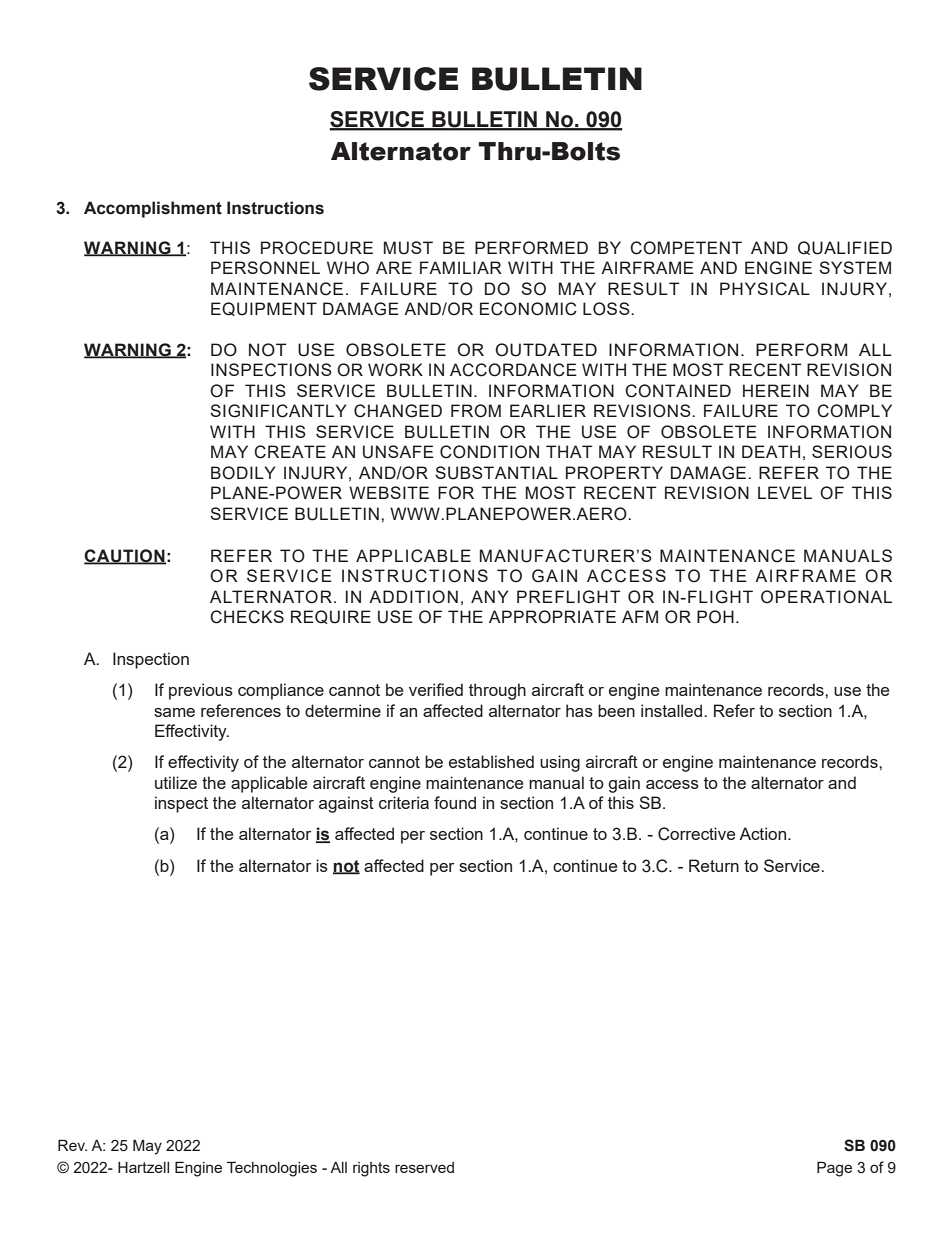  What do you see at coordinates (176, 782) in the image?
I see `utilize` at bounding box center [176, 782].
